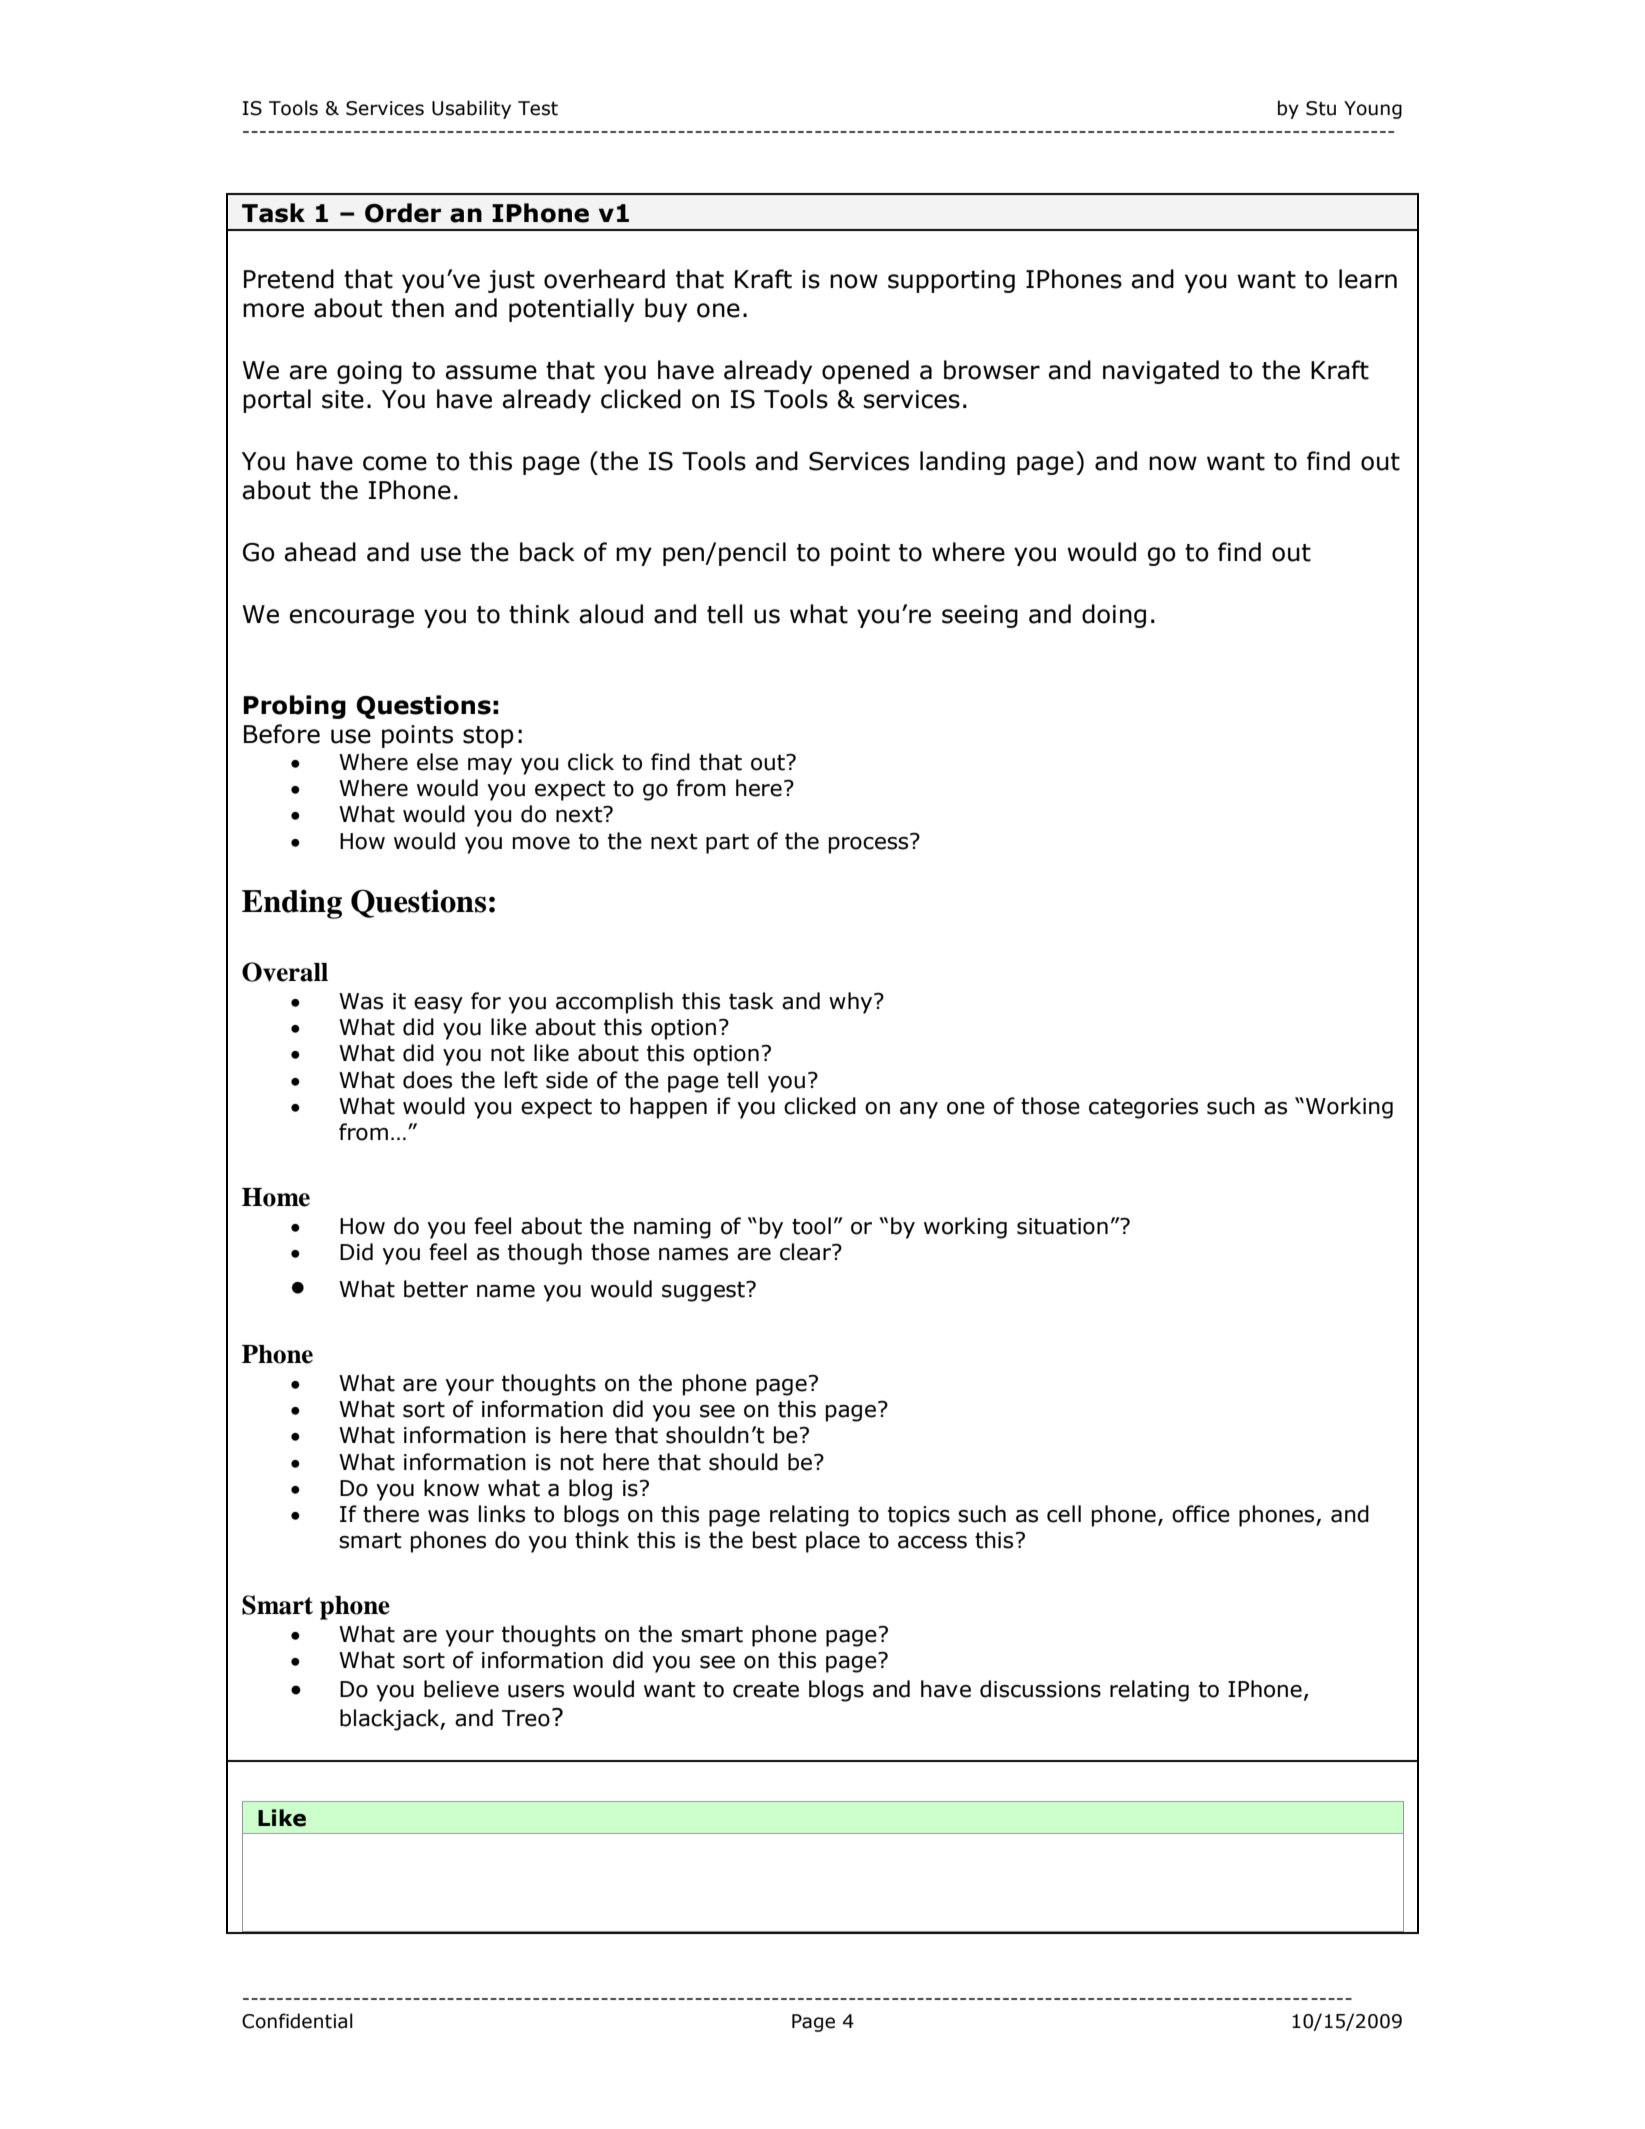 This screenshot has height=2129, width=1645. Describe the element at coordinates (1321, 108) in the screenshot. I see `Stu` at that location.
